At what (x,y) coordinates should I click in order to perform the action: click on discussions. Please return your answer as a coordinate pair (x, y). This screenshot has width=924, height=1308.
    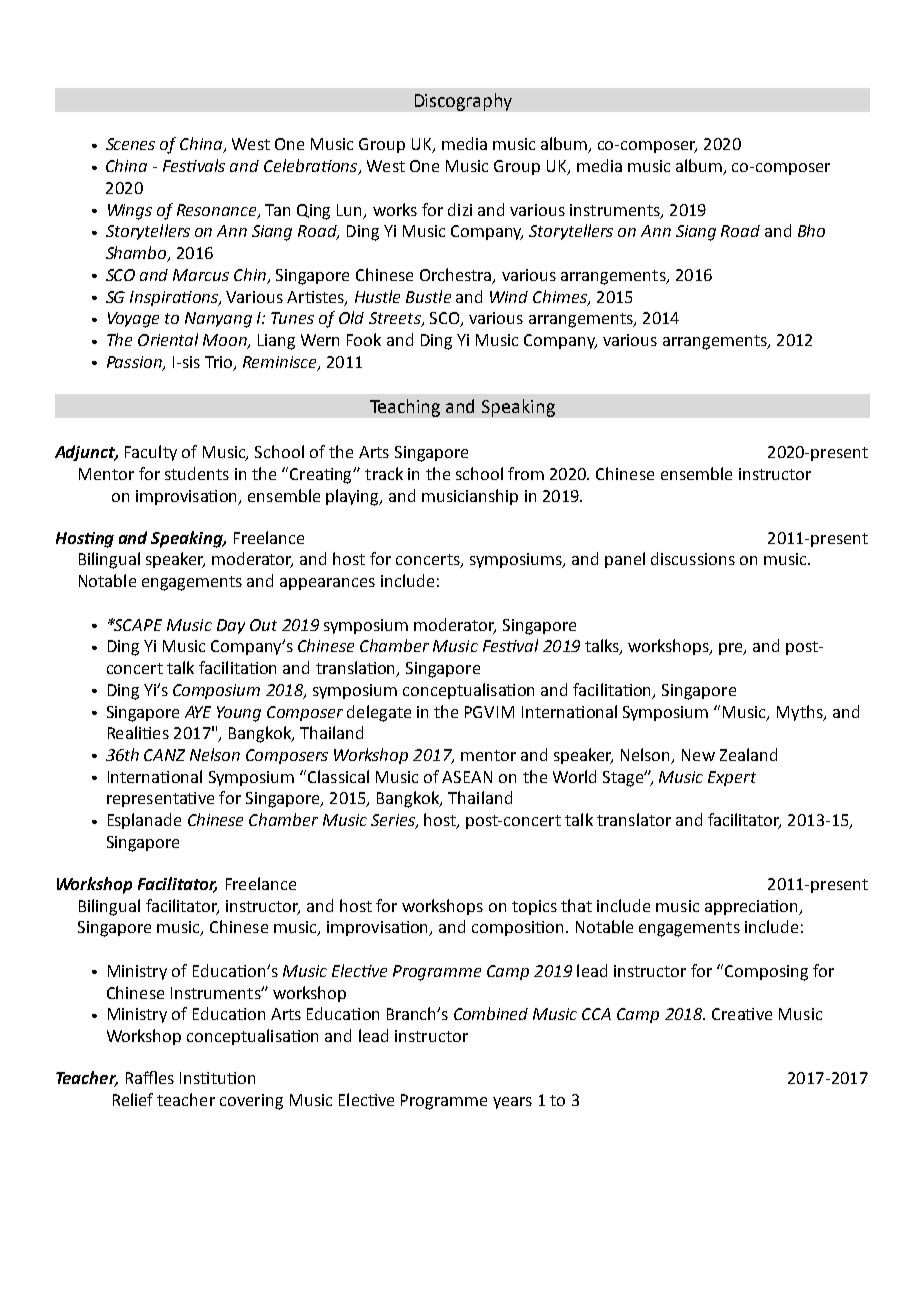
    Looking at the image, I should click on (693, 558).
